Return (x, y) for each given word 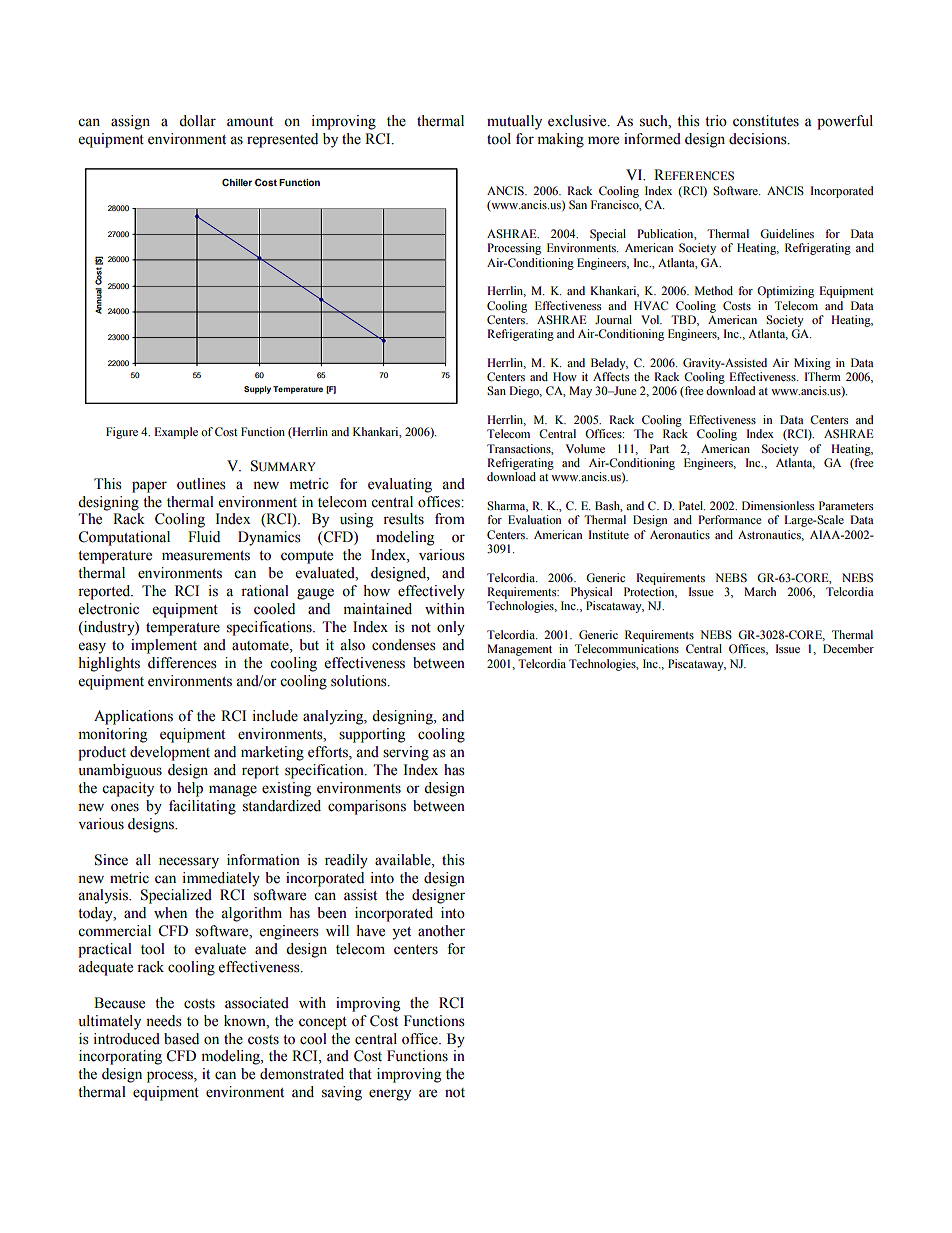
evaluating (400, 485)
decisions (759, 139)
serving (406, 753)
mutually (514, 122)
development (170, 753)
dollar (197, 121)
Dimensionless (778, 505)
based (181, 1039)
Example (176, 433)
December (848, 648)
